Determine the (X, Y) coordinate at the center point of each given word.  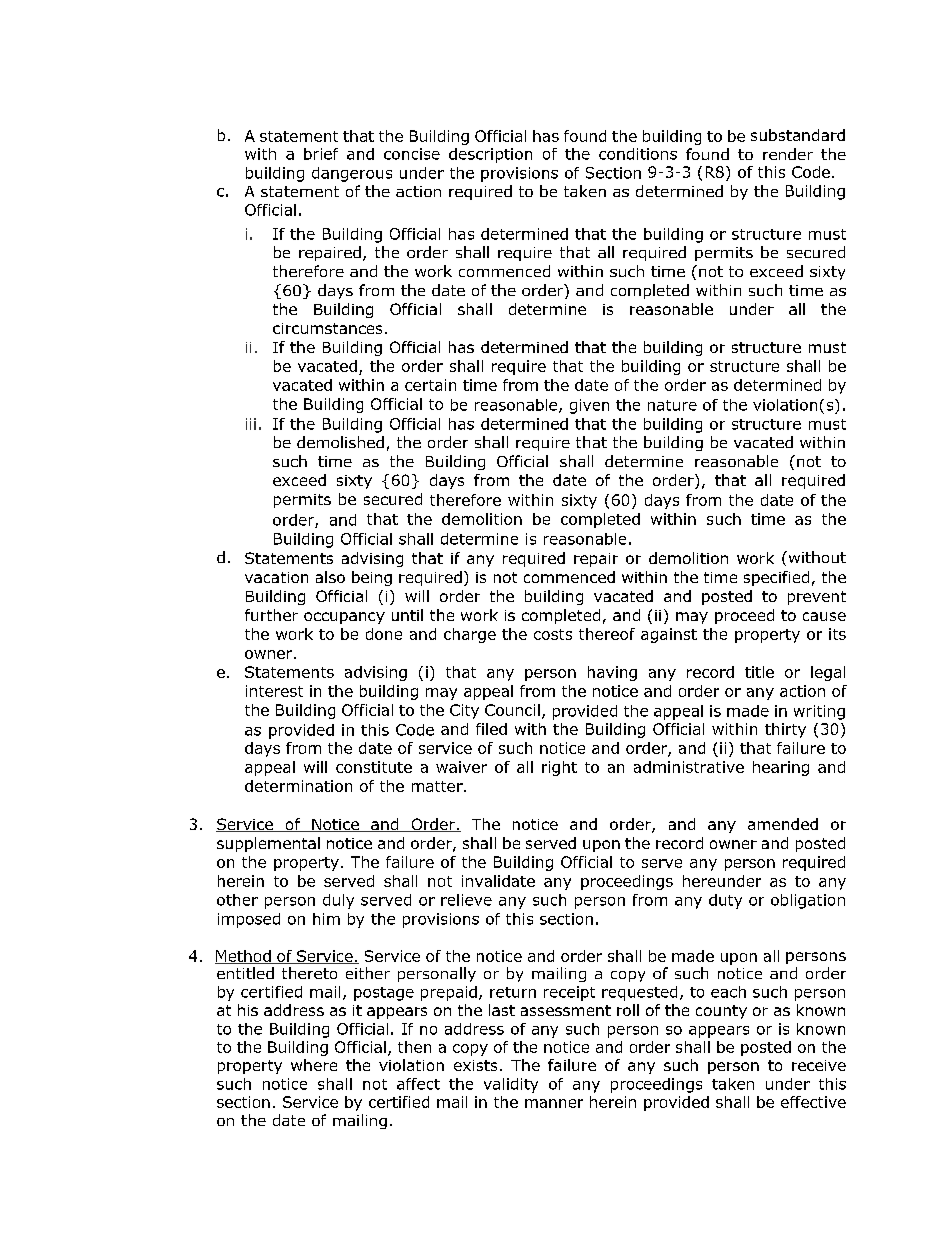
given (589, 406)
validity (511, 1085)
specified (776, 578)
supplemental (268, 844)
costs (553, 634)
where (314, 1065)
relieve (466, 900)
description (490, 155)
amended (783, 824)
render (788, 154)
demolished (340, 442)
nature (672, 405)
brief (321, 154)
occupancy (344, 618)
